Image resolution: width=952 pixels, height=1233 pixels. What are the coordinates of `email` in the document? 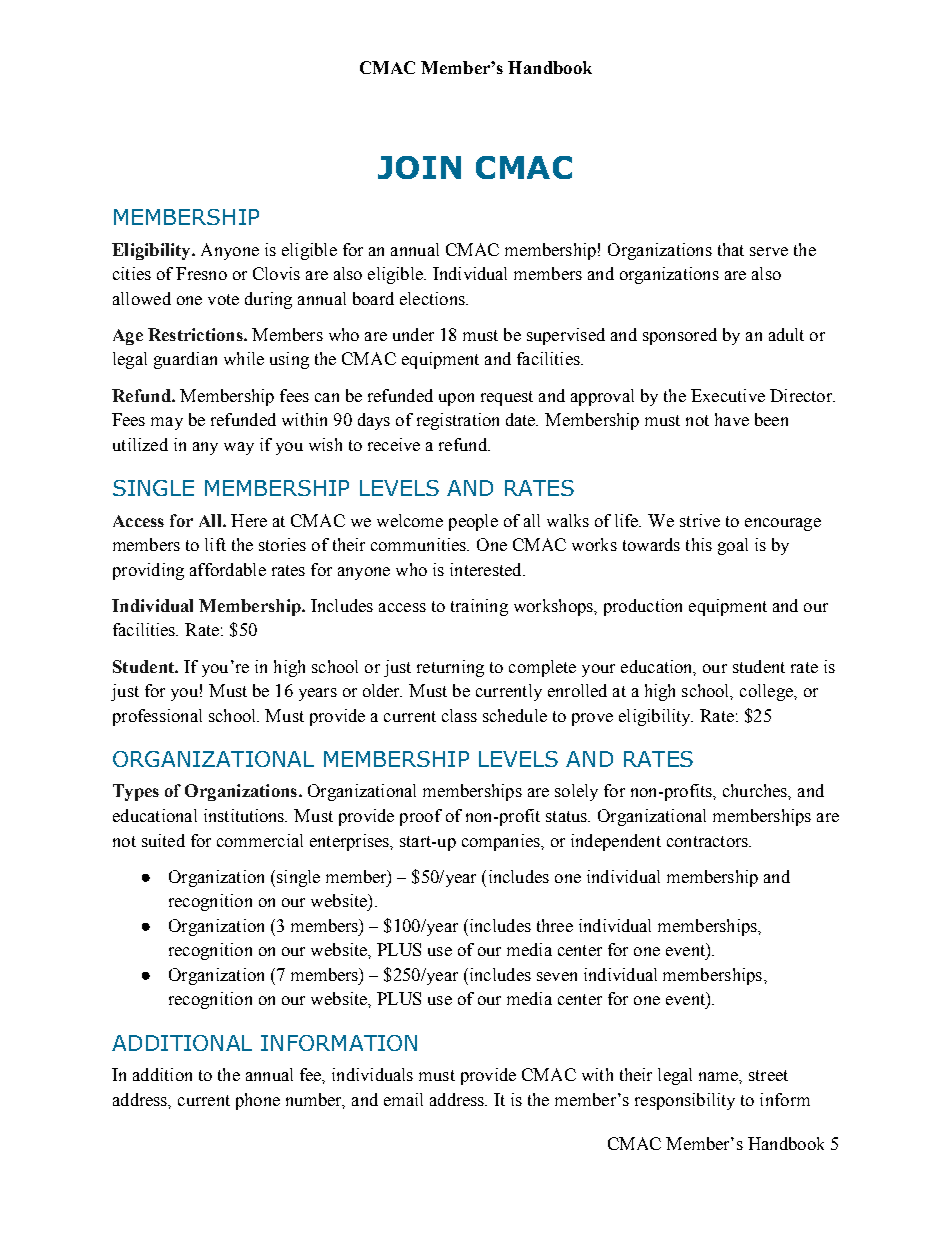 It's located at (403, 1099).
